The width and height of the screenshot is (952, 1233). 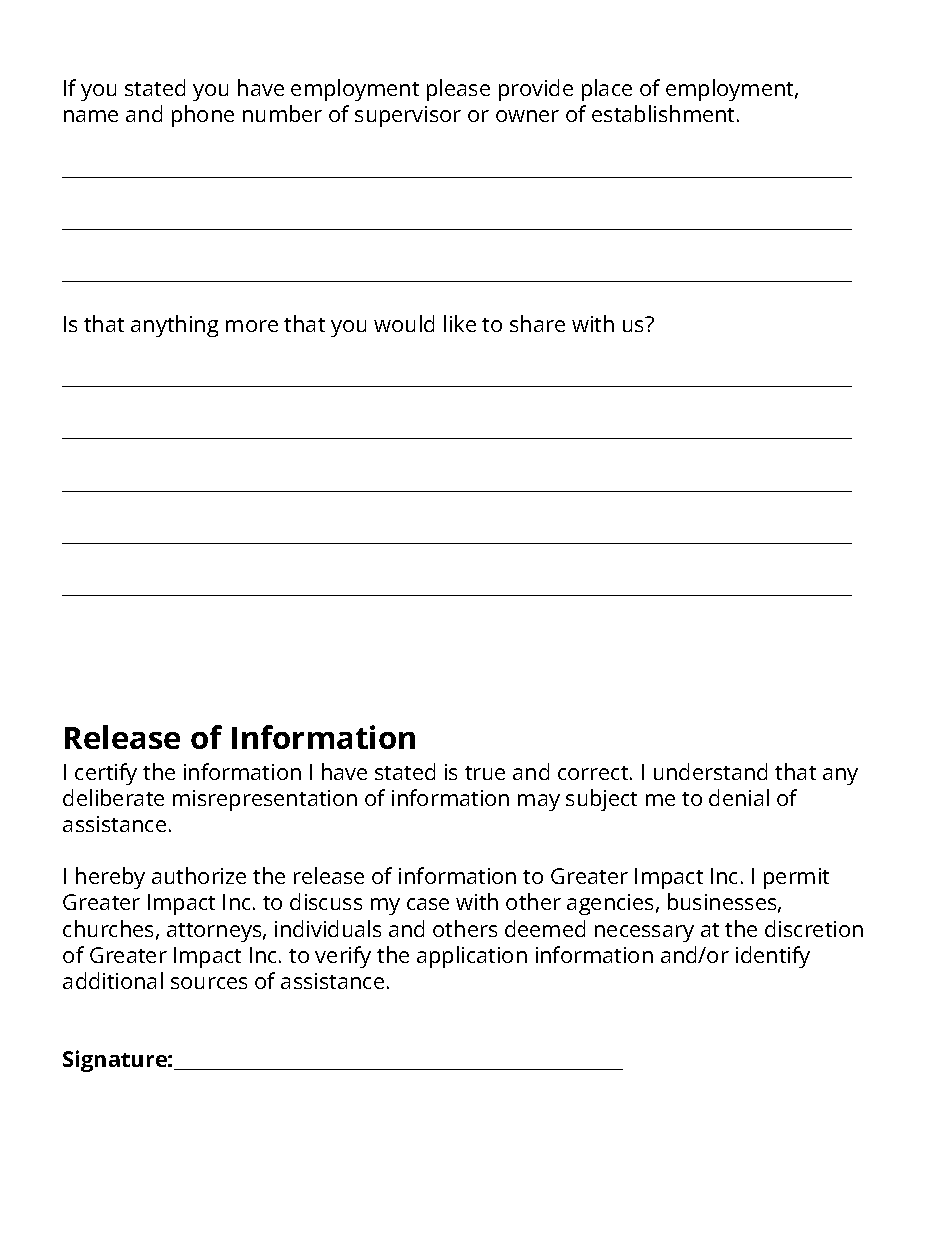 What do you see at coordinates (209, 983) in the screenshot?
I see `sources` at bounding box center [209, 983].
